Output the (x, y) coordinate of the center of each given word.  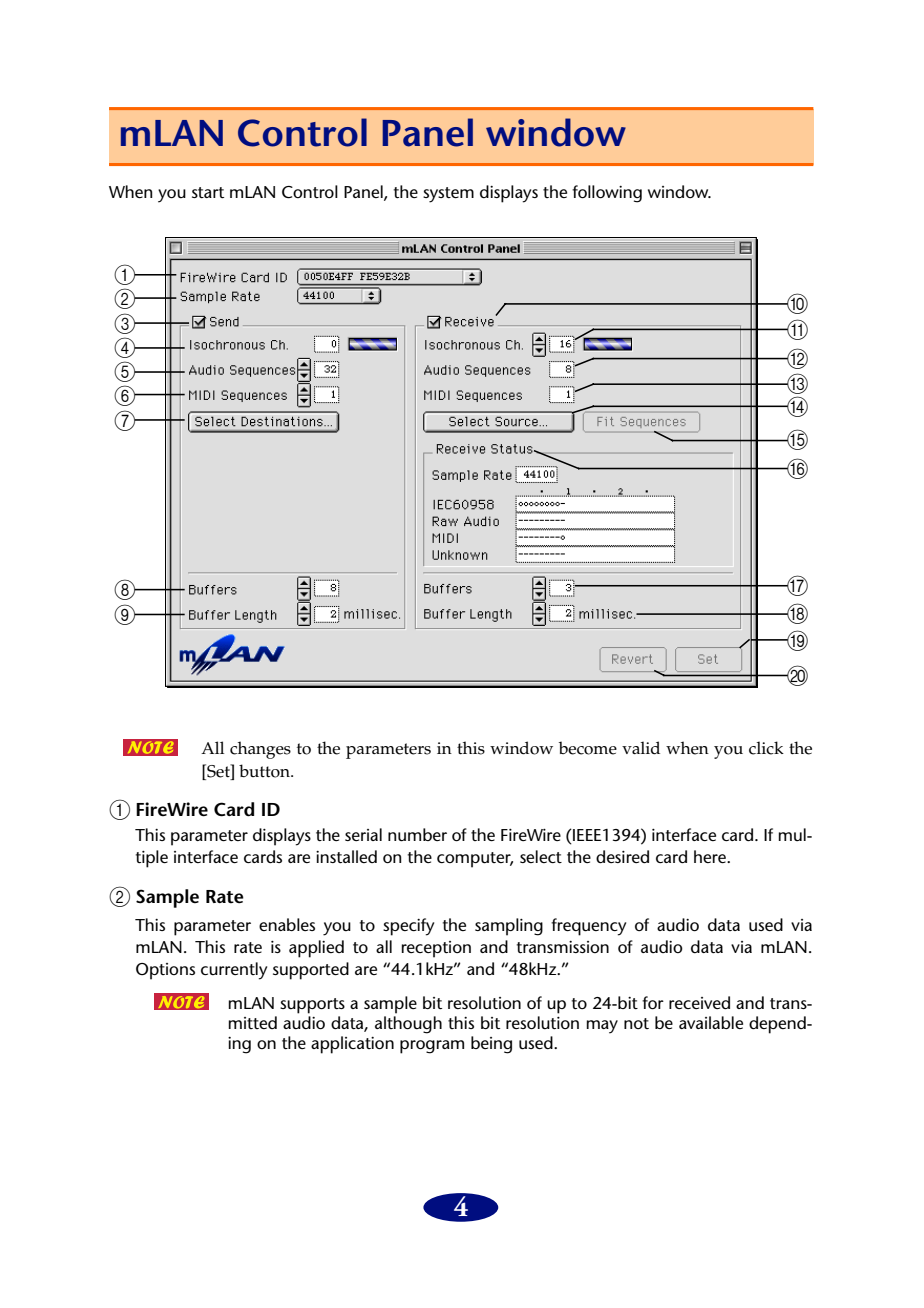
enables (287, 924)
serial (363, 834)
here (711, 856)
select (541, 856)
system (448, 195)
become (588, 748)
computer (475, 860)
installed (346, 856)
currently (234, 971)
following (607, 194)
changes (260, 750)
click (766, 748)
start (208, 192)
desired (622, 856)
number (417, 835)
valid (641, 748)
